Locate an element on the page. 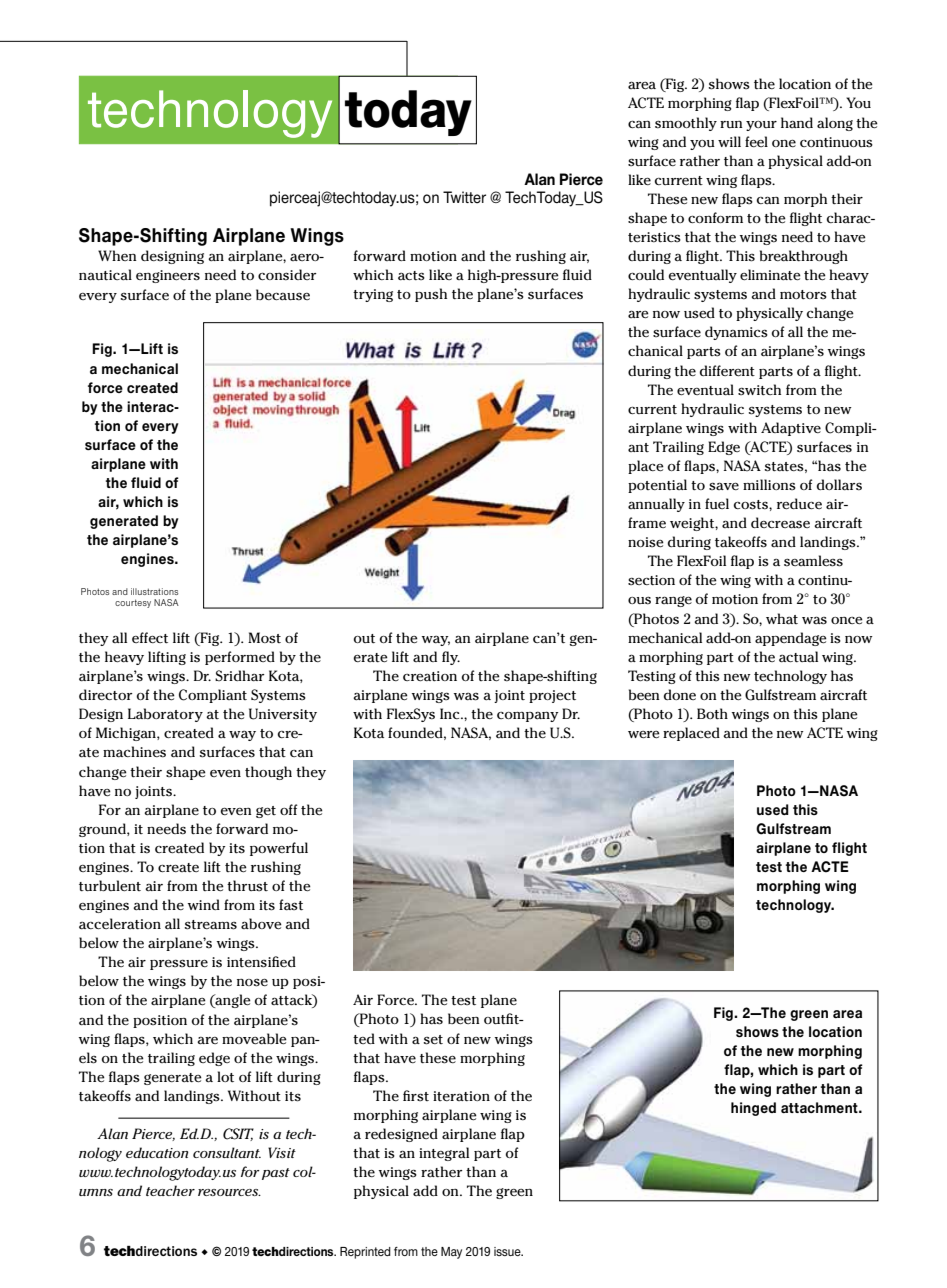  Laboratory is located at coordinates (165, 715).
